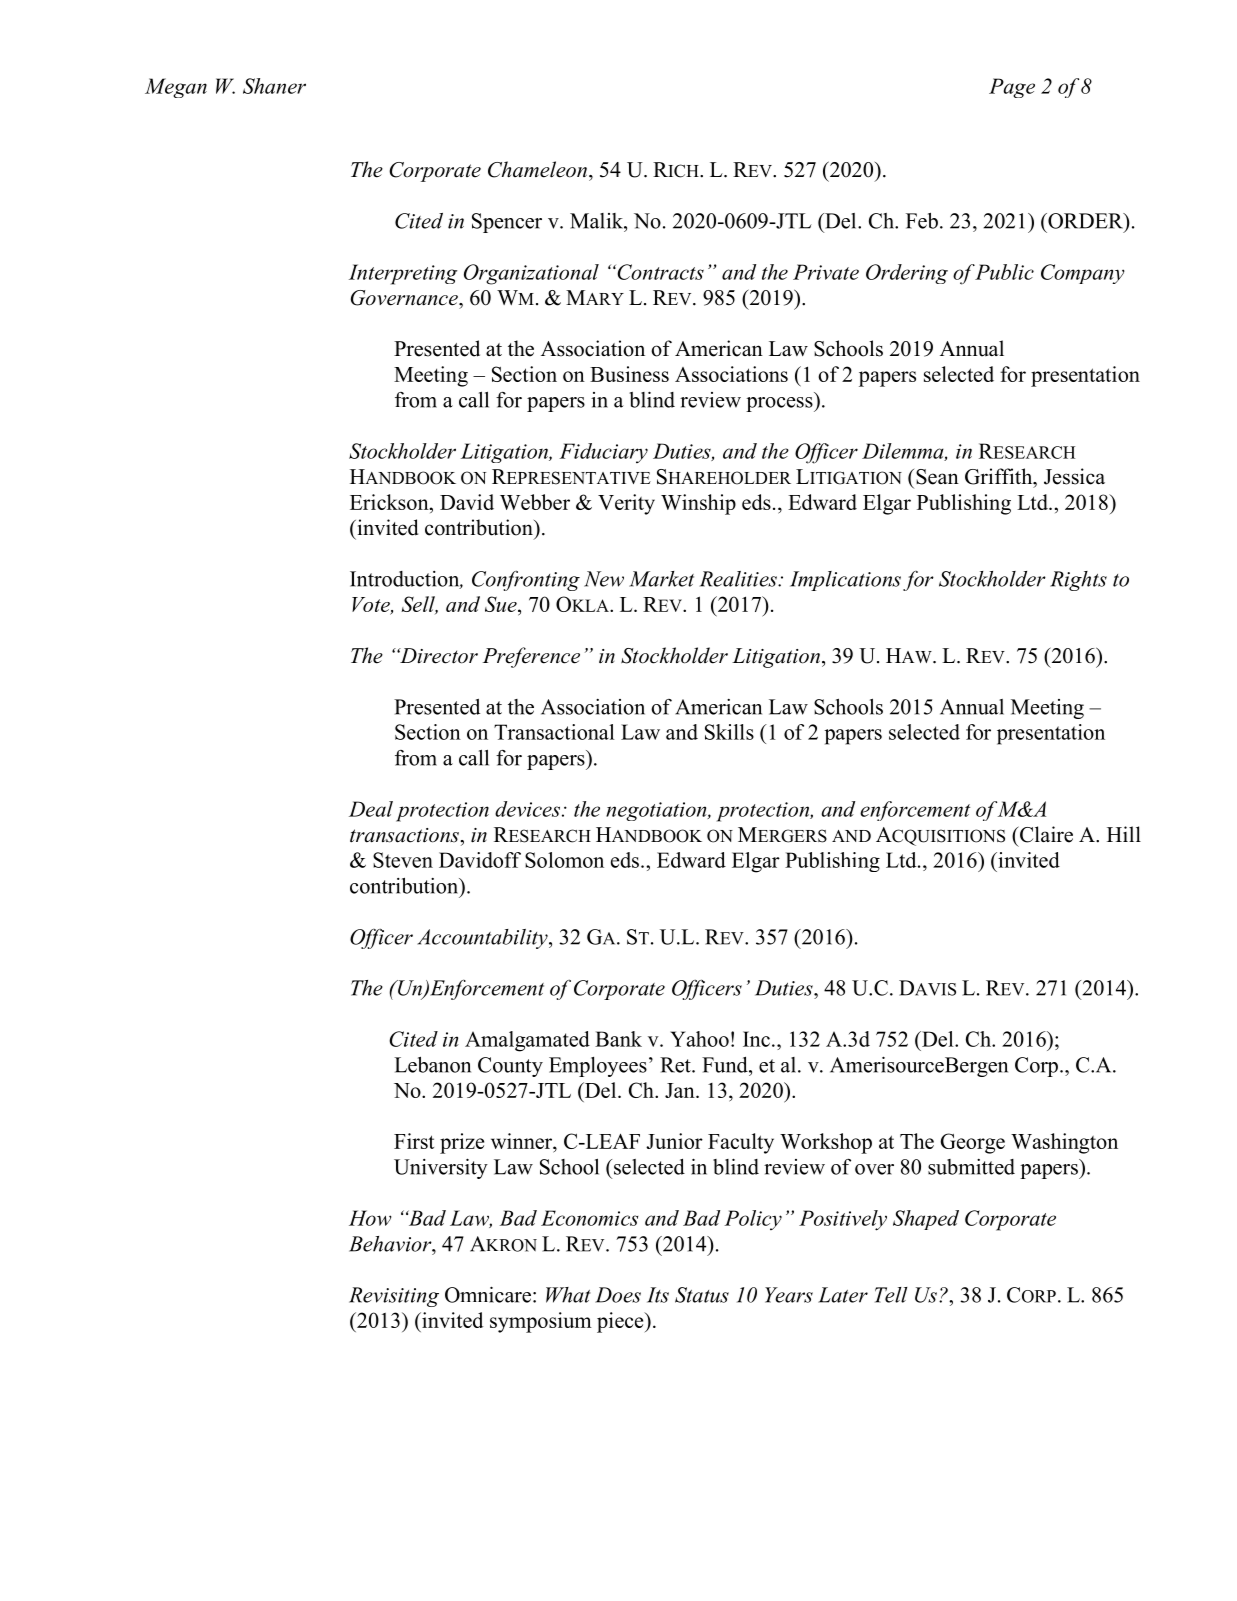 The width and height of the document is (1237, 1601). Describe the element at coordinates (371, 809) in the document. I see `Deal` at that location.
